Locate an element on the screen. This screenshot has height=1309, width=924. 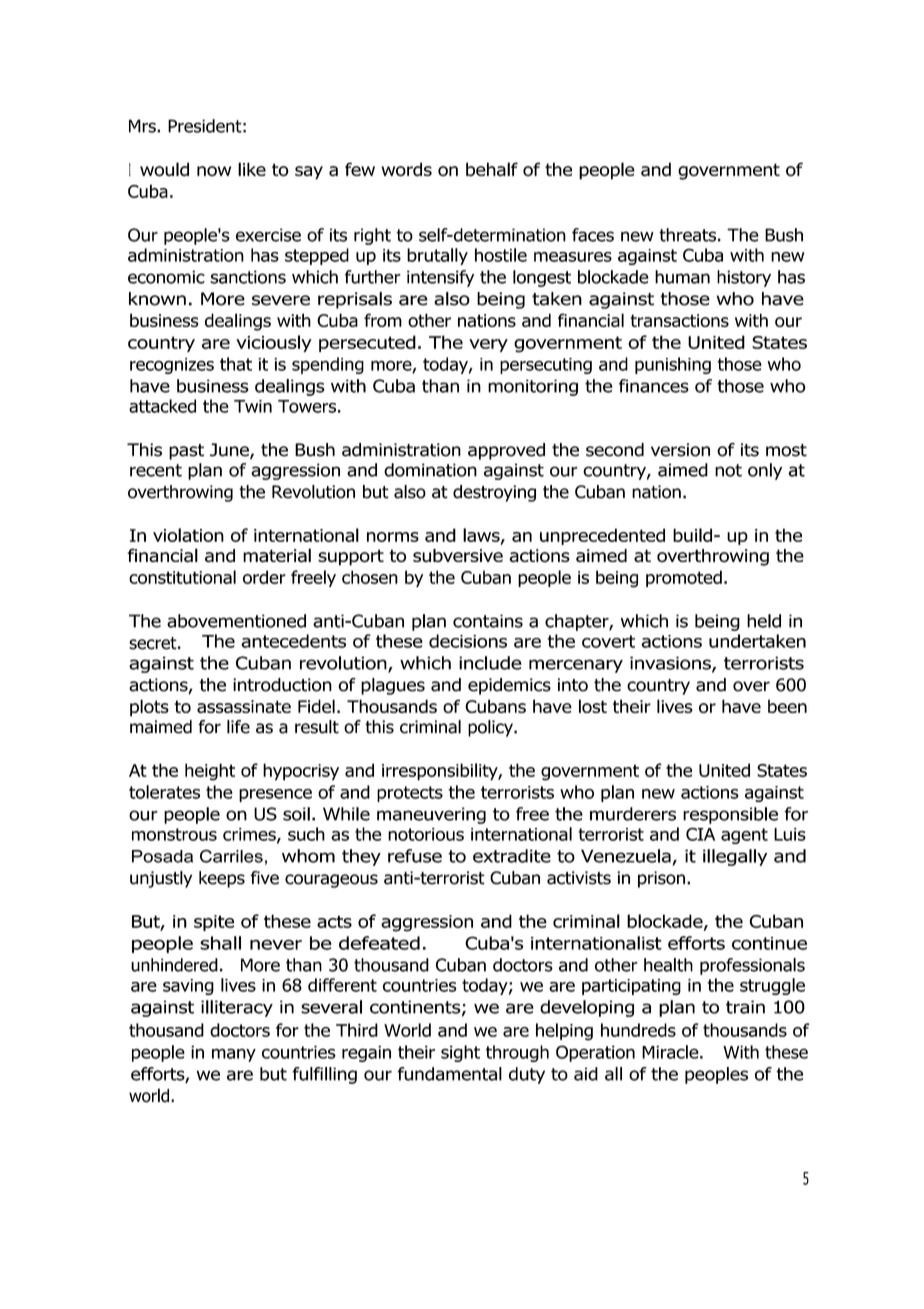
train is located at coordinates (745, 1007).
